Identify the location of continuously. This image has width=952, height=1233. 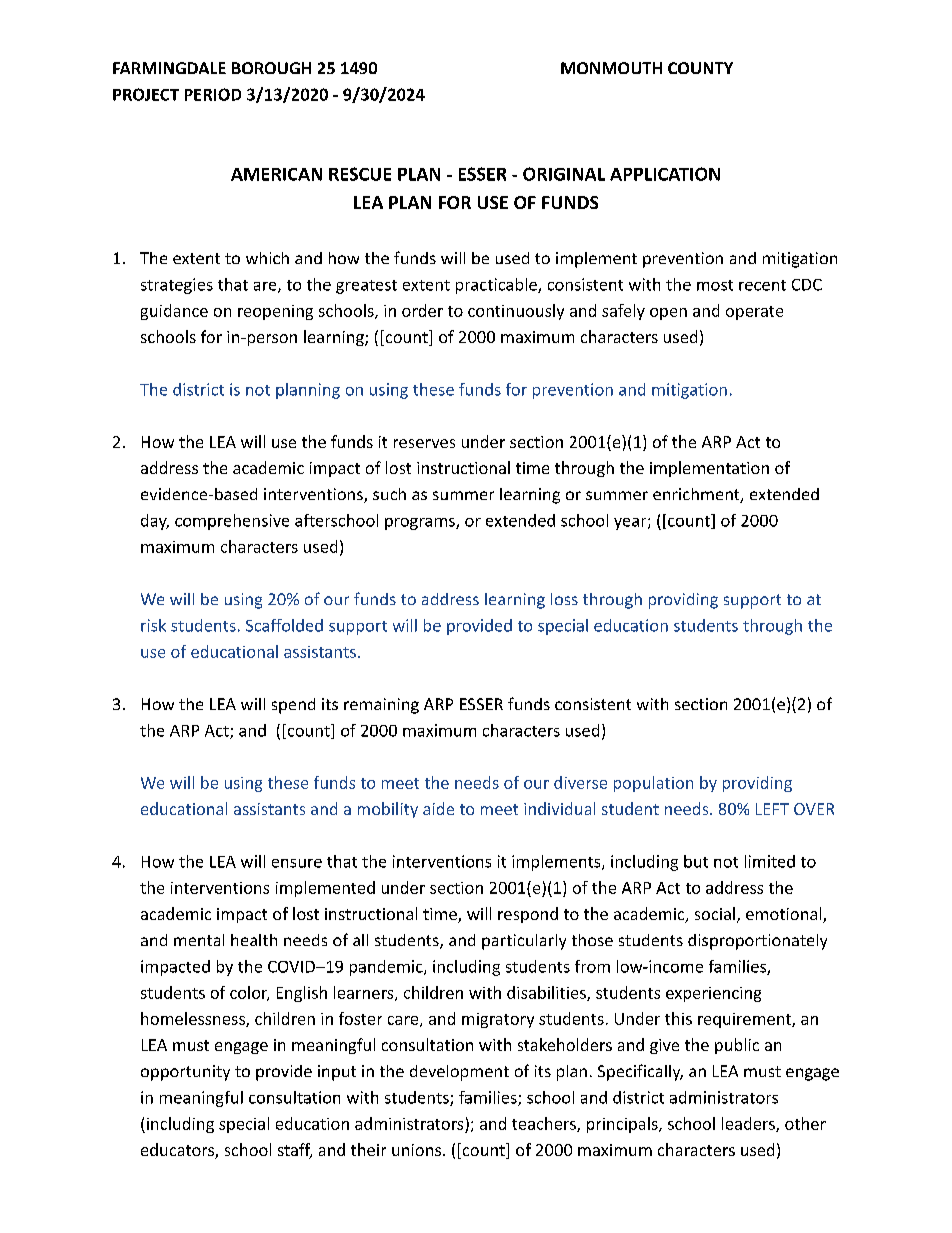
(516, 312).
